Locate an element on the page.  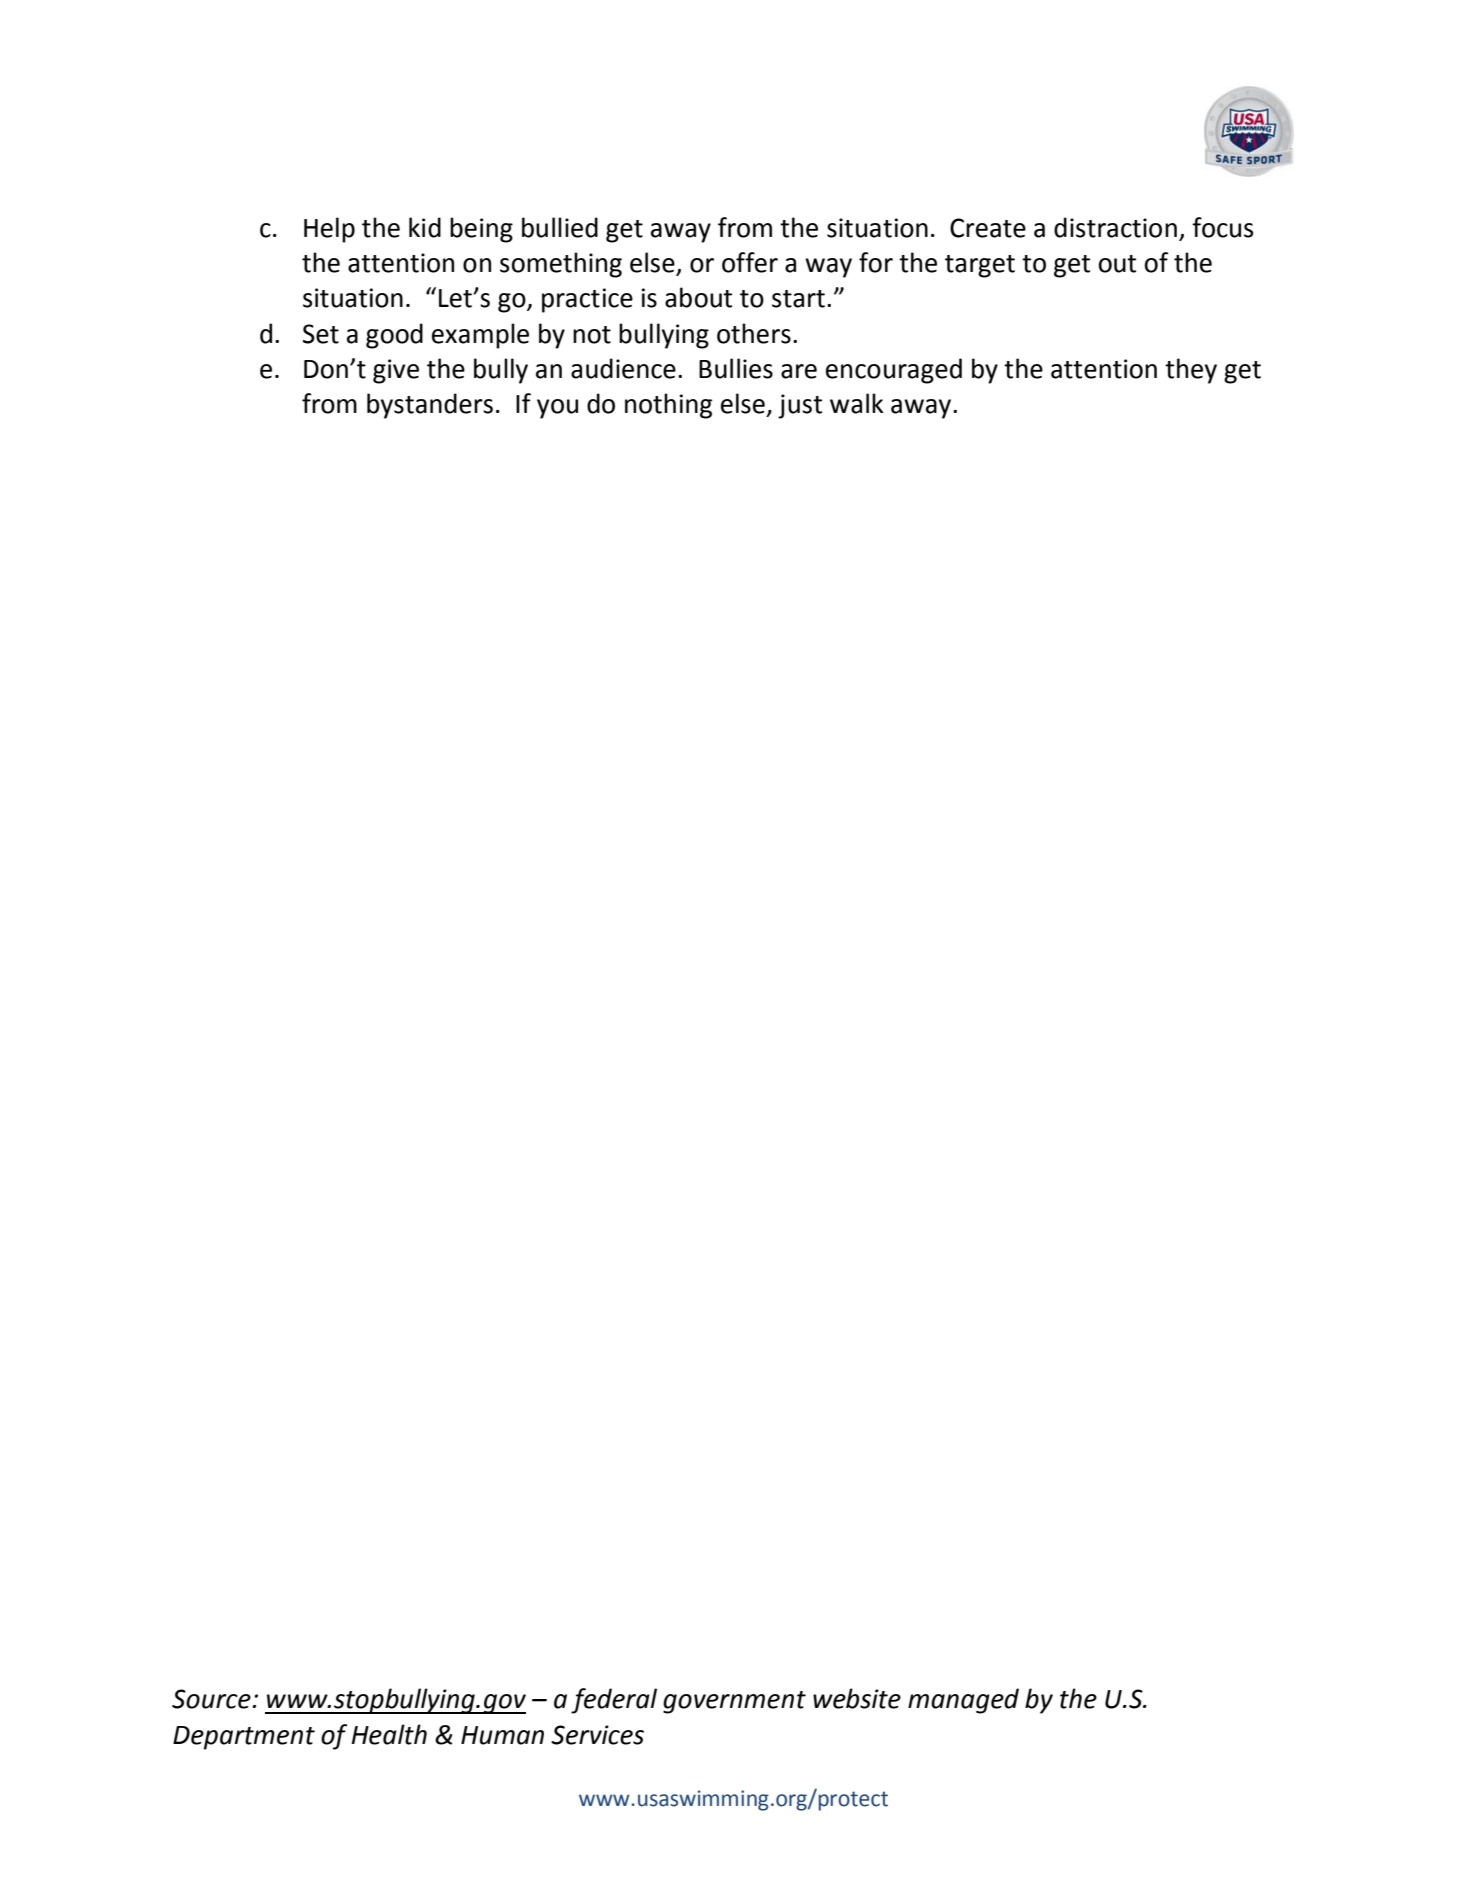
nothing is located at coordinates (668, 406).
